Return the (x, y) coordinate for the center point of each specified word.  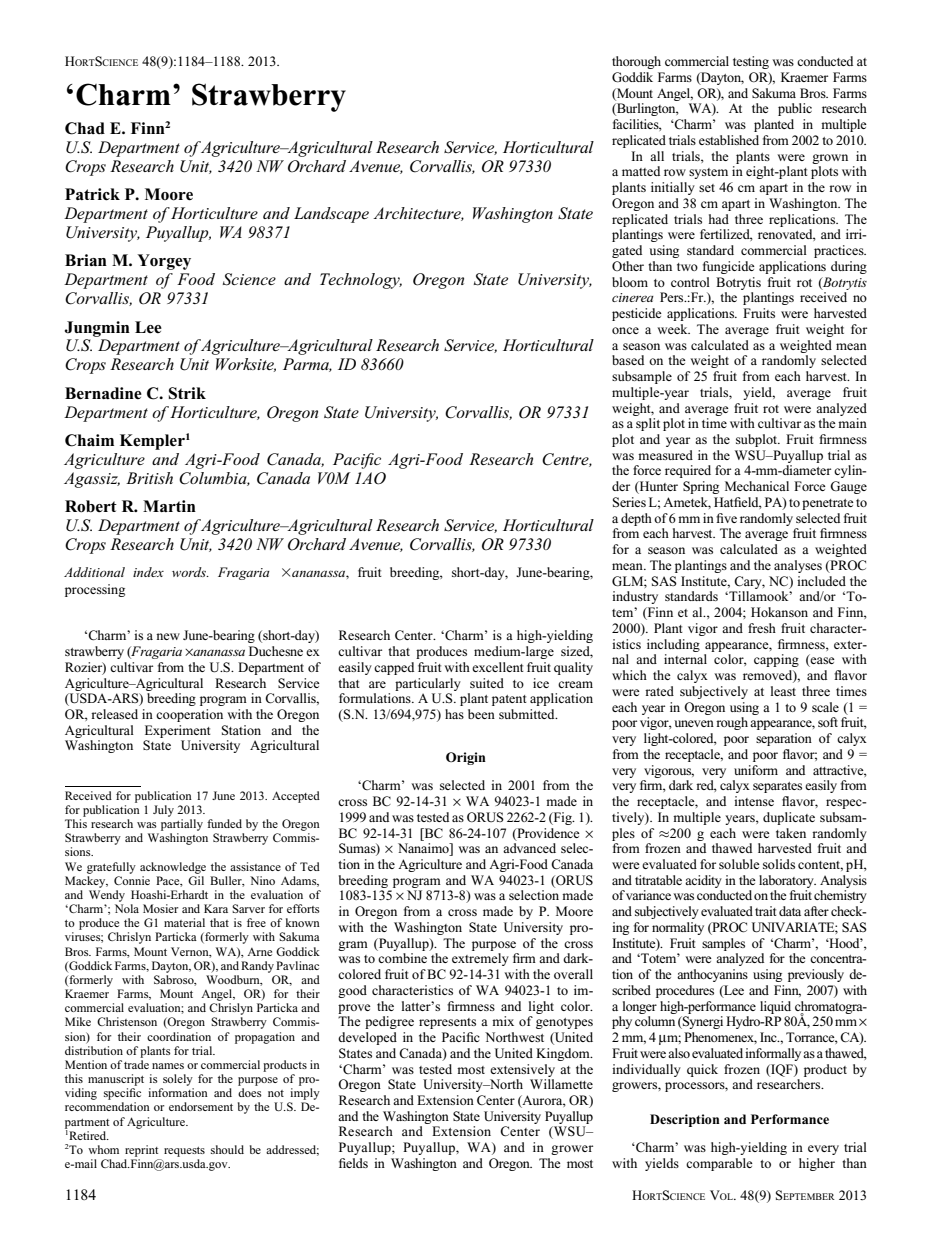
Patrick (92, 194)
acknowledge (173, 868)
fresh (762, 628)
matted (641, 171)
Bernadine (103, 393)
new (168, 636)
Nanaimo (424, 849)
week (673, 329)
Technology (361, 281)
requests (184, 1152)
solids (779, 864)
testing (751, 62)
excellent (498, 667)
